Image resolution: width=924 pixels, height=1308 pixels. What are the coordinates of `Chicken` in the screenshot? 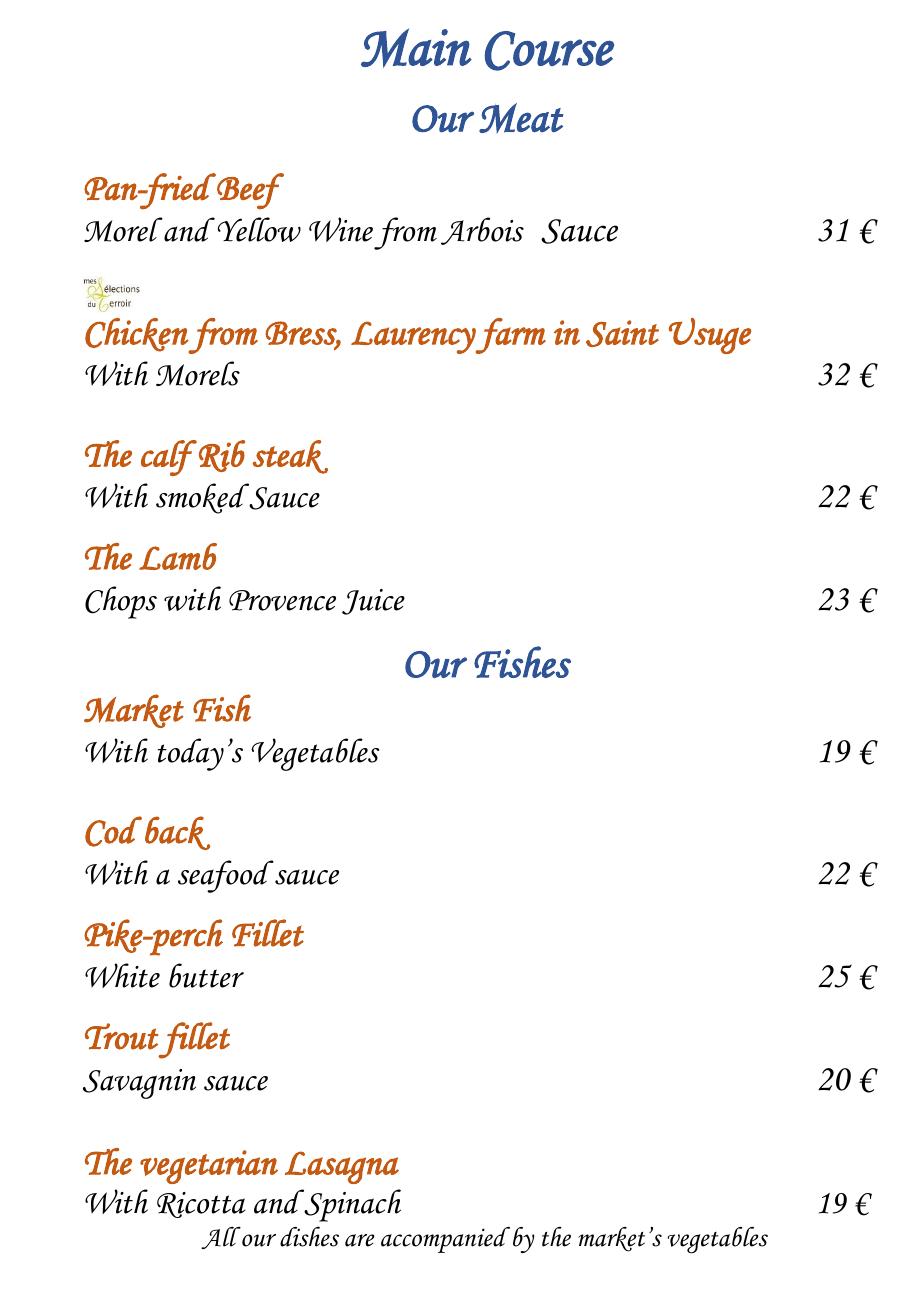 It's located at (137, 335).
